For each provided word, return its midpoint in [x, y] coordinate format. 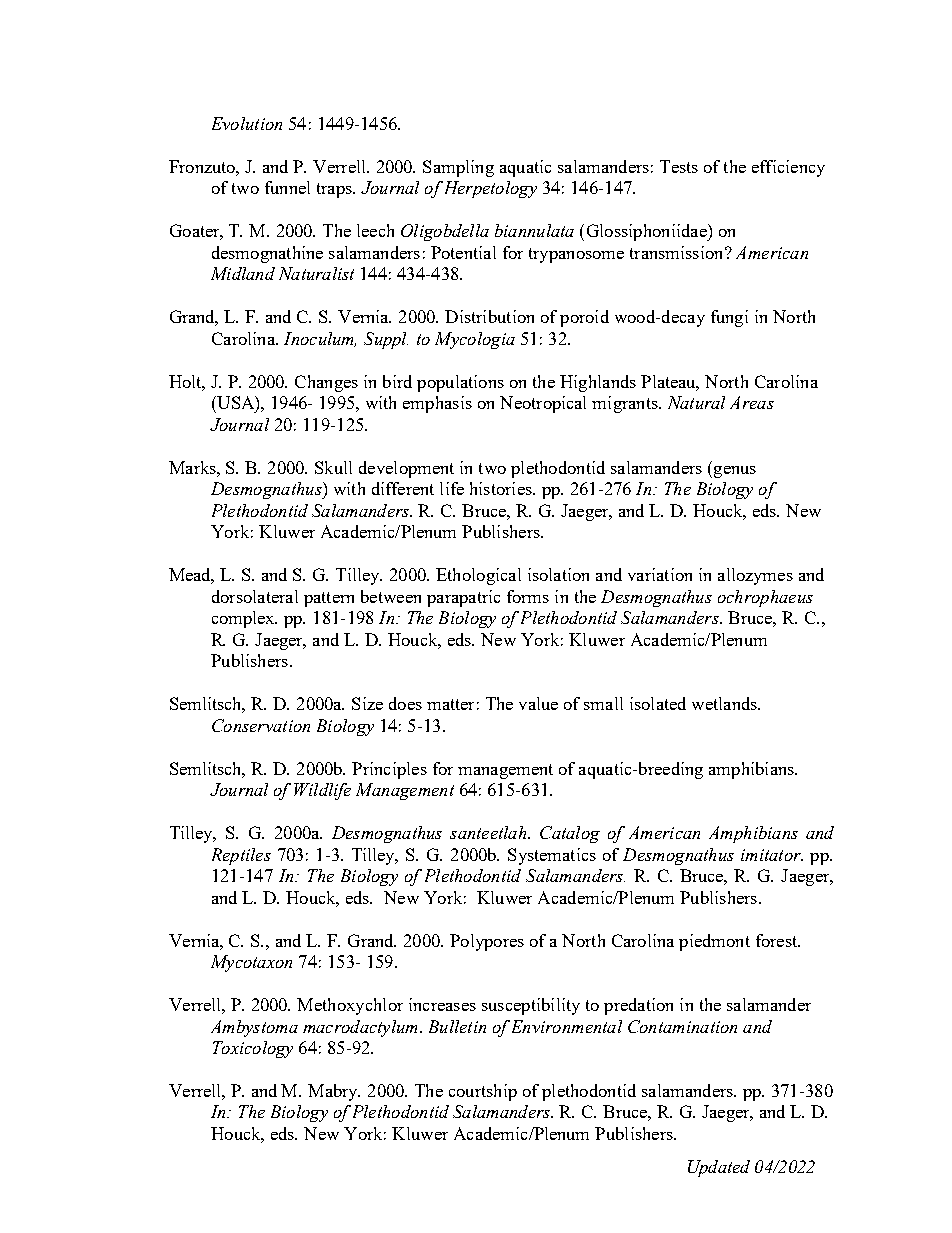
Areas [752, 402]
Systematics [552, 856]
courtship [483, 1092]
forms [528, 596]
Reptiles [241, 856]
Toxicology [253, 1049]
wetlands [726, 703]
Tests [679, 166]
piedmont [714, 942]
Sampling [458, 168]
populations [460, 383]
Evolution [247, 123]
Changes [326, 383]
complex [244, 619]
